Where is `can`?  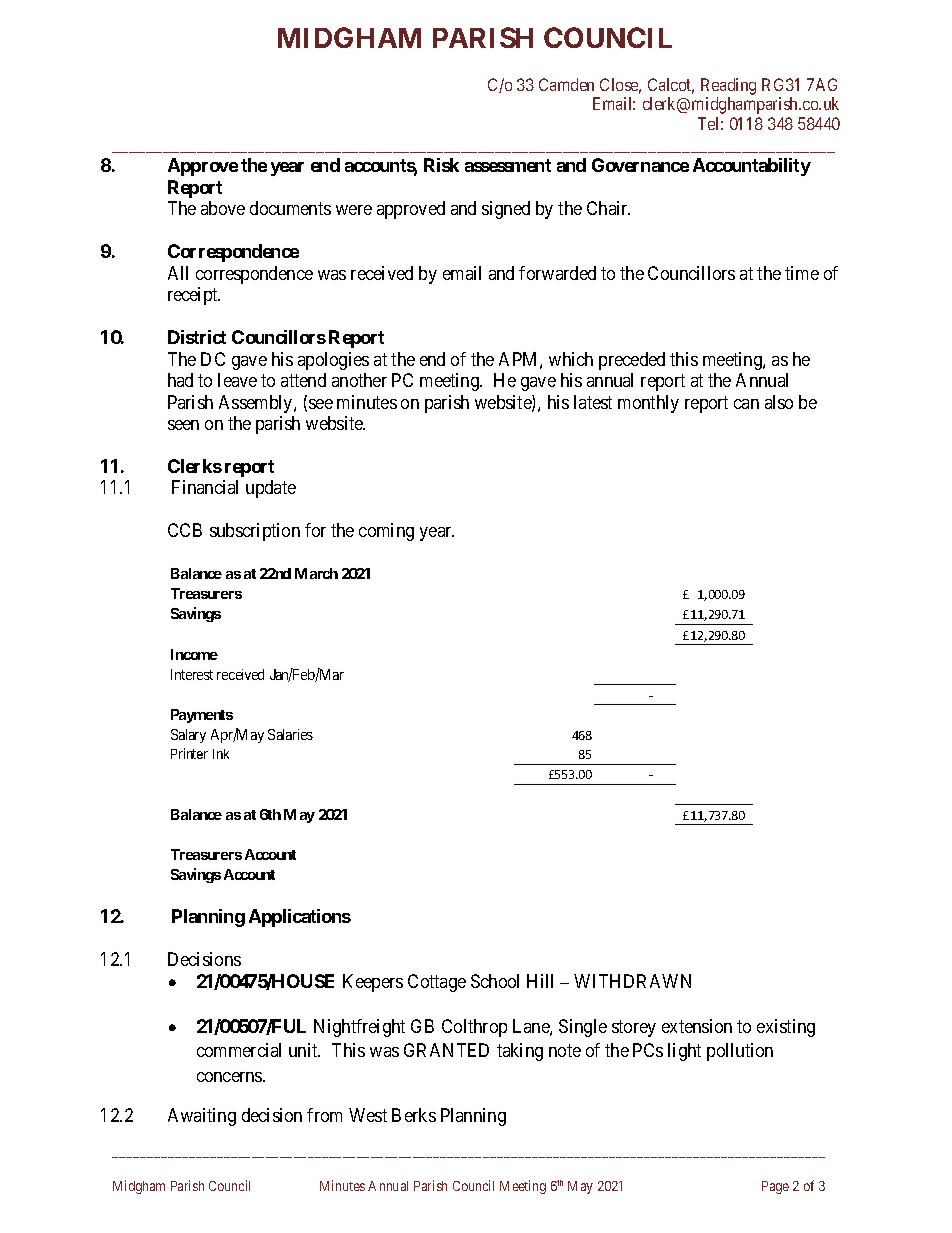
can is located at coordinates (746, 404).
